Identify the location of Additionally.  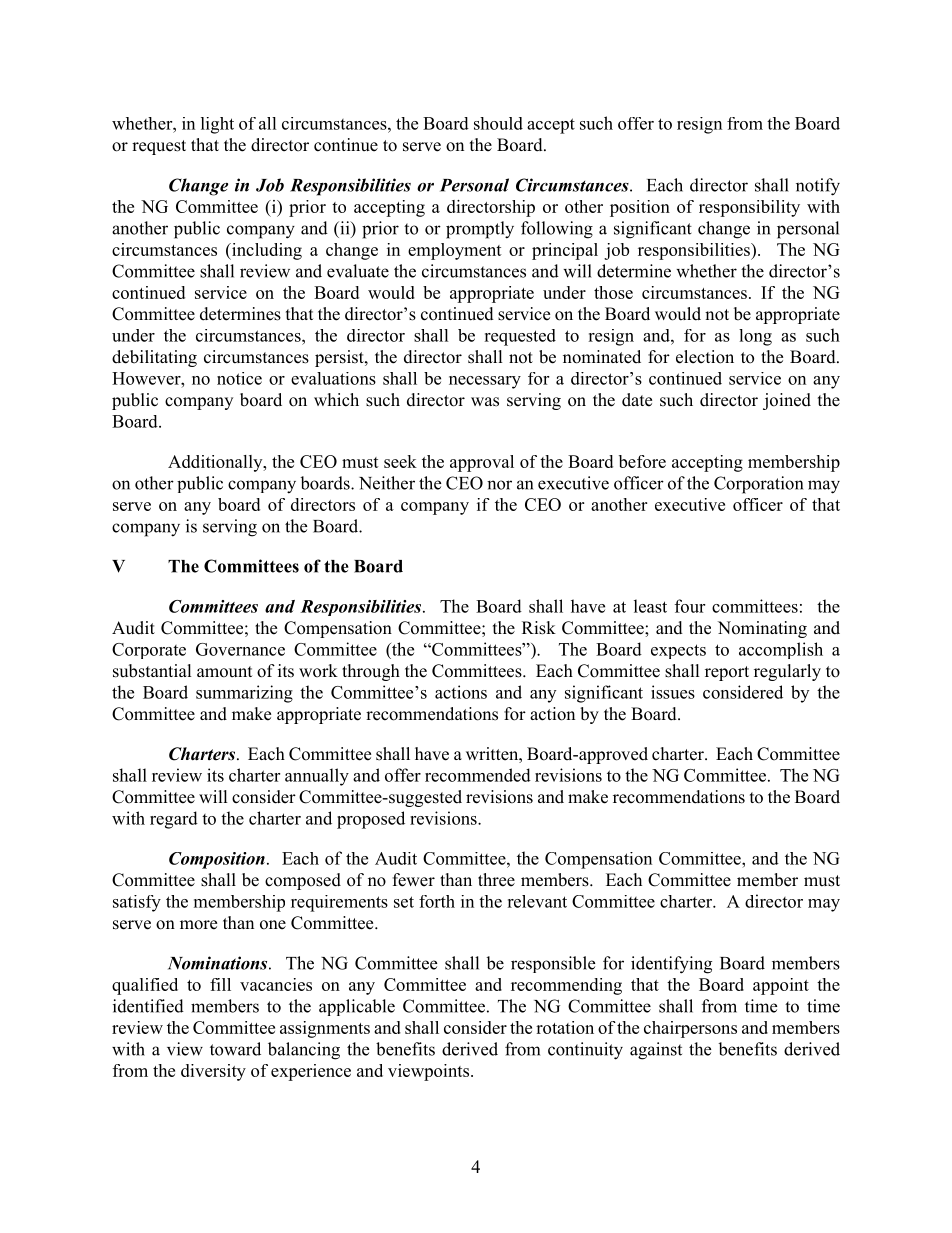
(216, 463).
